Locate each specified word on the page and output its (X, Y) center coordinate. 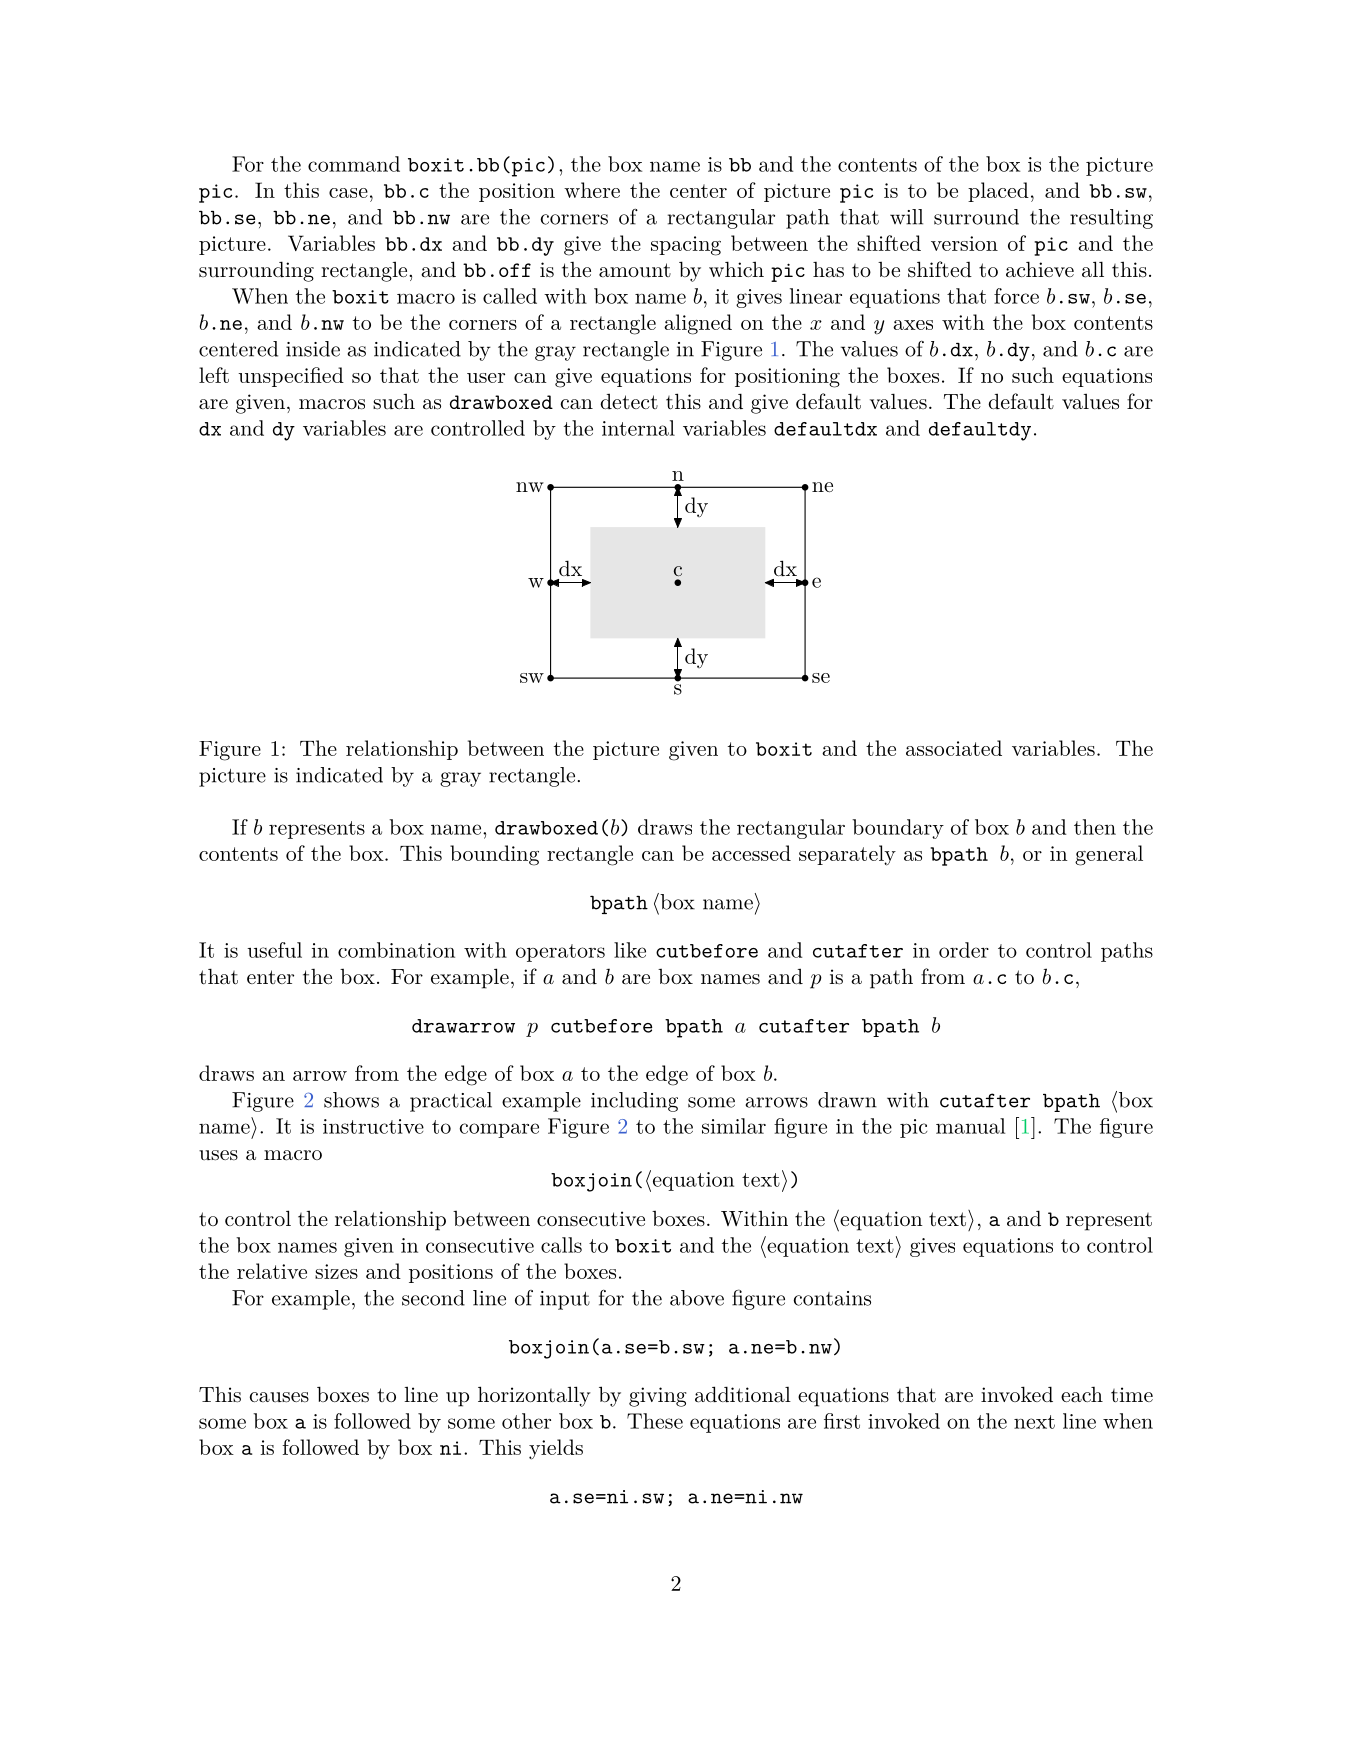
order (964, 950)
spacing (686, 246)
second (433, 1298)
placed (998, 192)
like (630, 950)
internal (638, 428)
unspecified (291, 377)
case (348, 193)
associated (954, 748)
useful (274, 950)
